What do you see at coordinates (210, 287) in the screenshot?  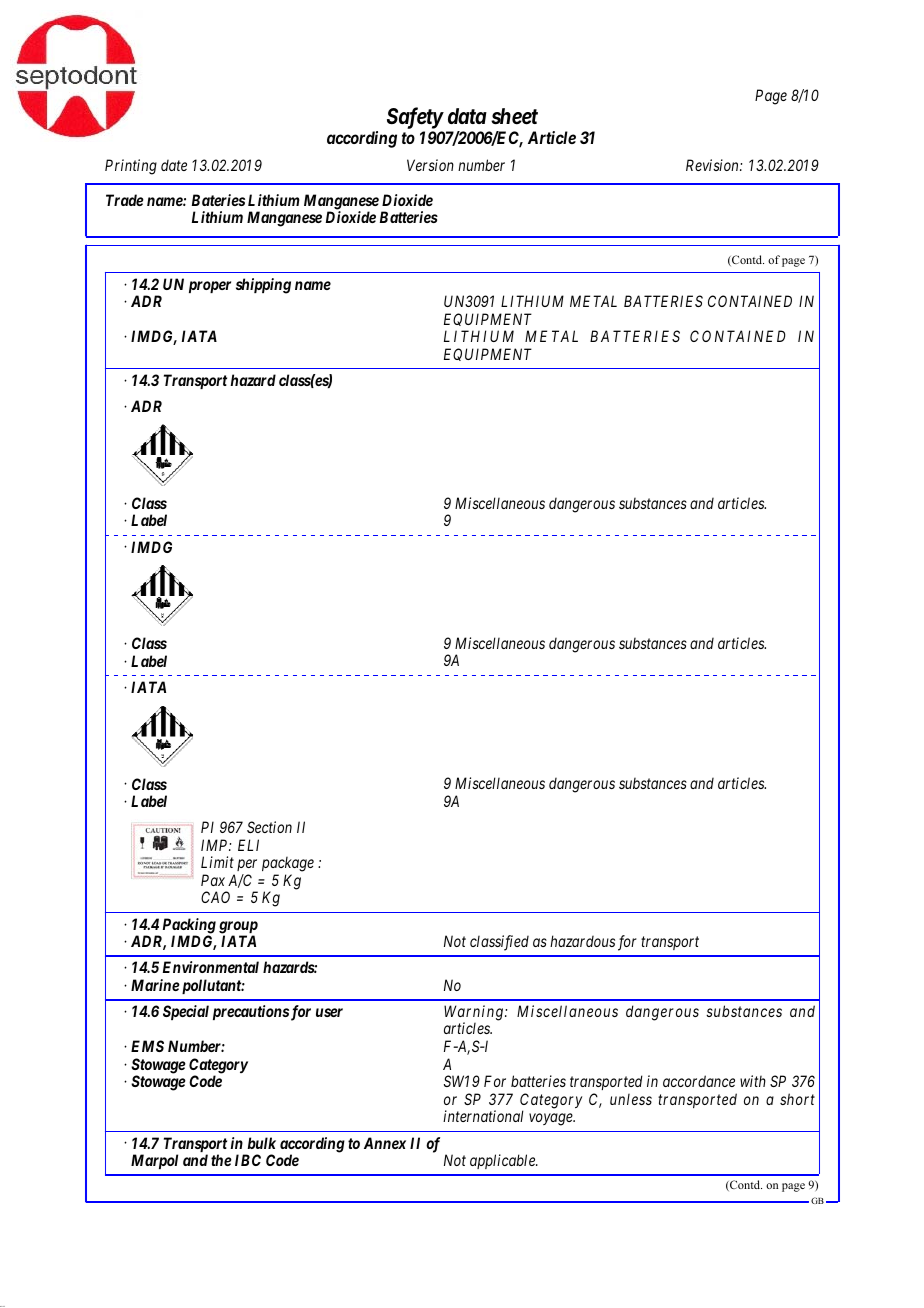 I see `proper` at bounding box center [210, 287].
